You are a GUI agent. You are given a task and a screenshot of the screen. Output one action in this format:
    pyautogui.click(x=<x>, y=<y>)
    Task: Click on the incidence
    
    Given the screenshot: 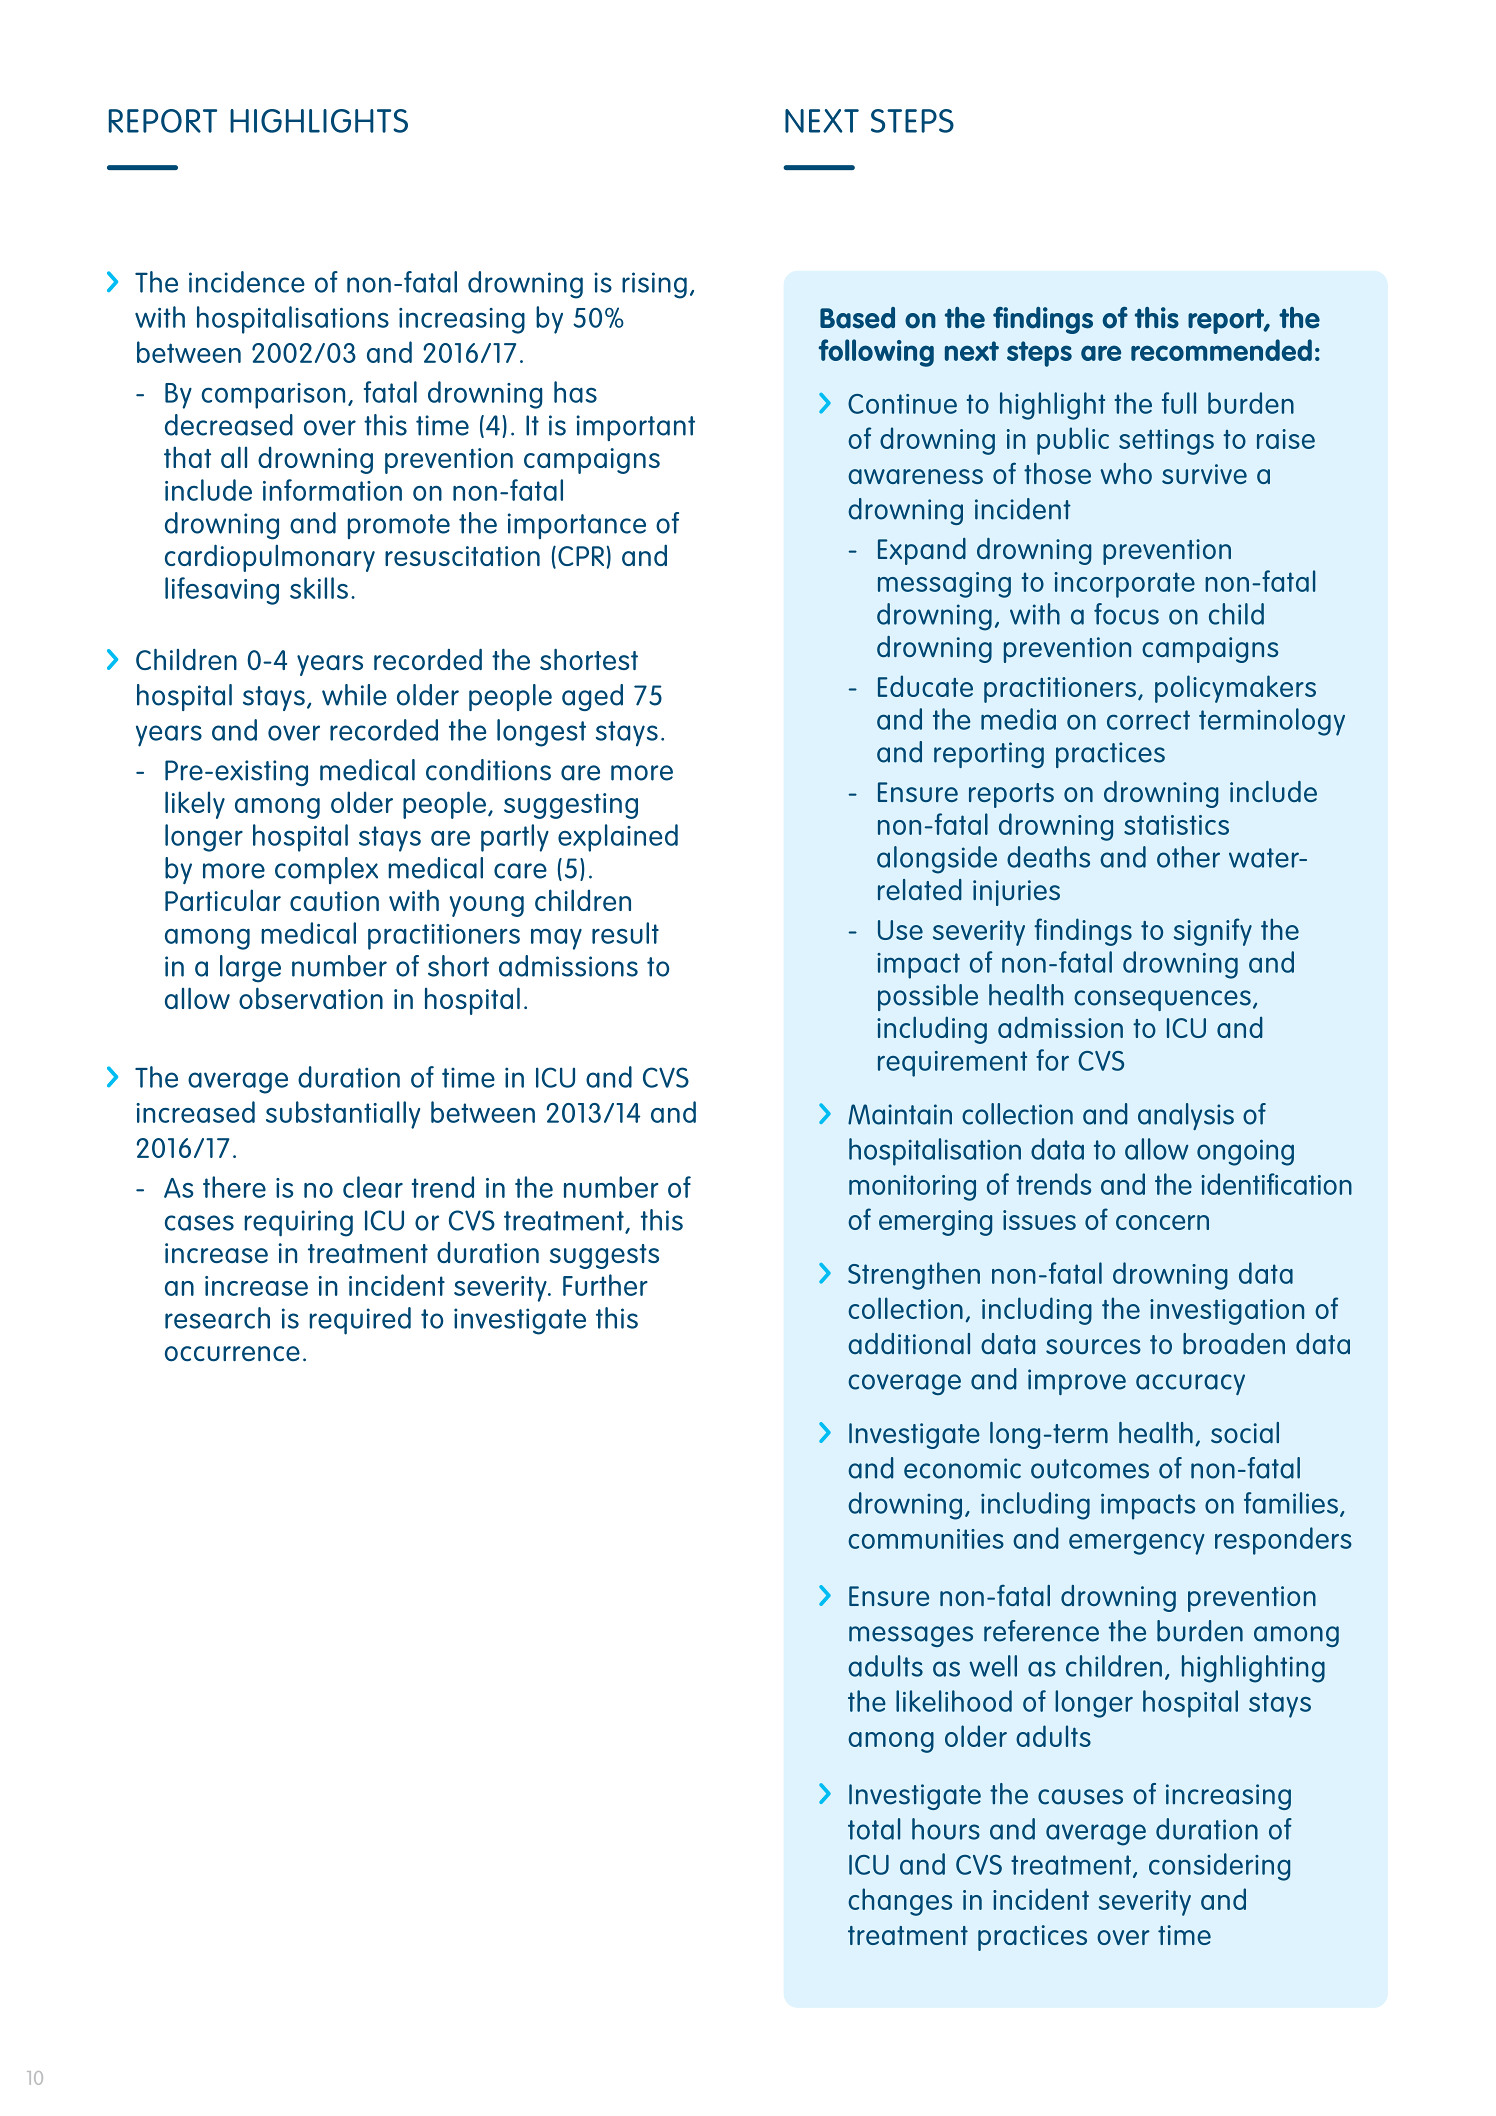 What is the action you would take?
    pyautogui.click(x=247, y=282)
